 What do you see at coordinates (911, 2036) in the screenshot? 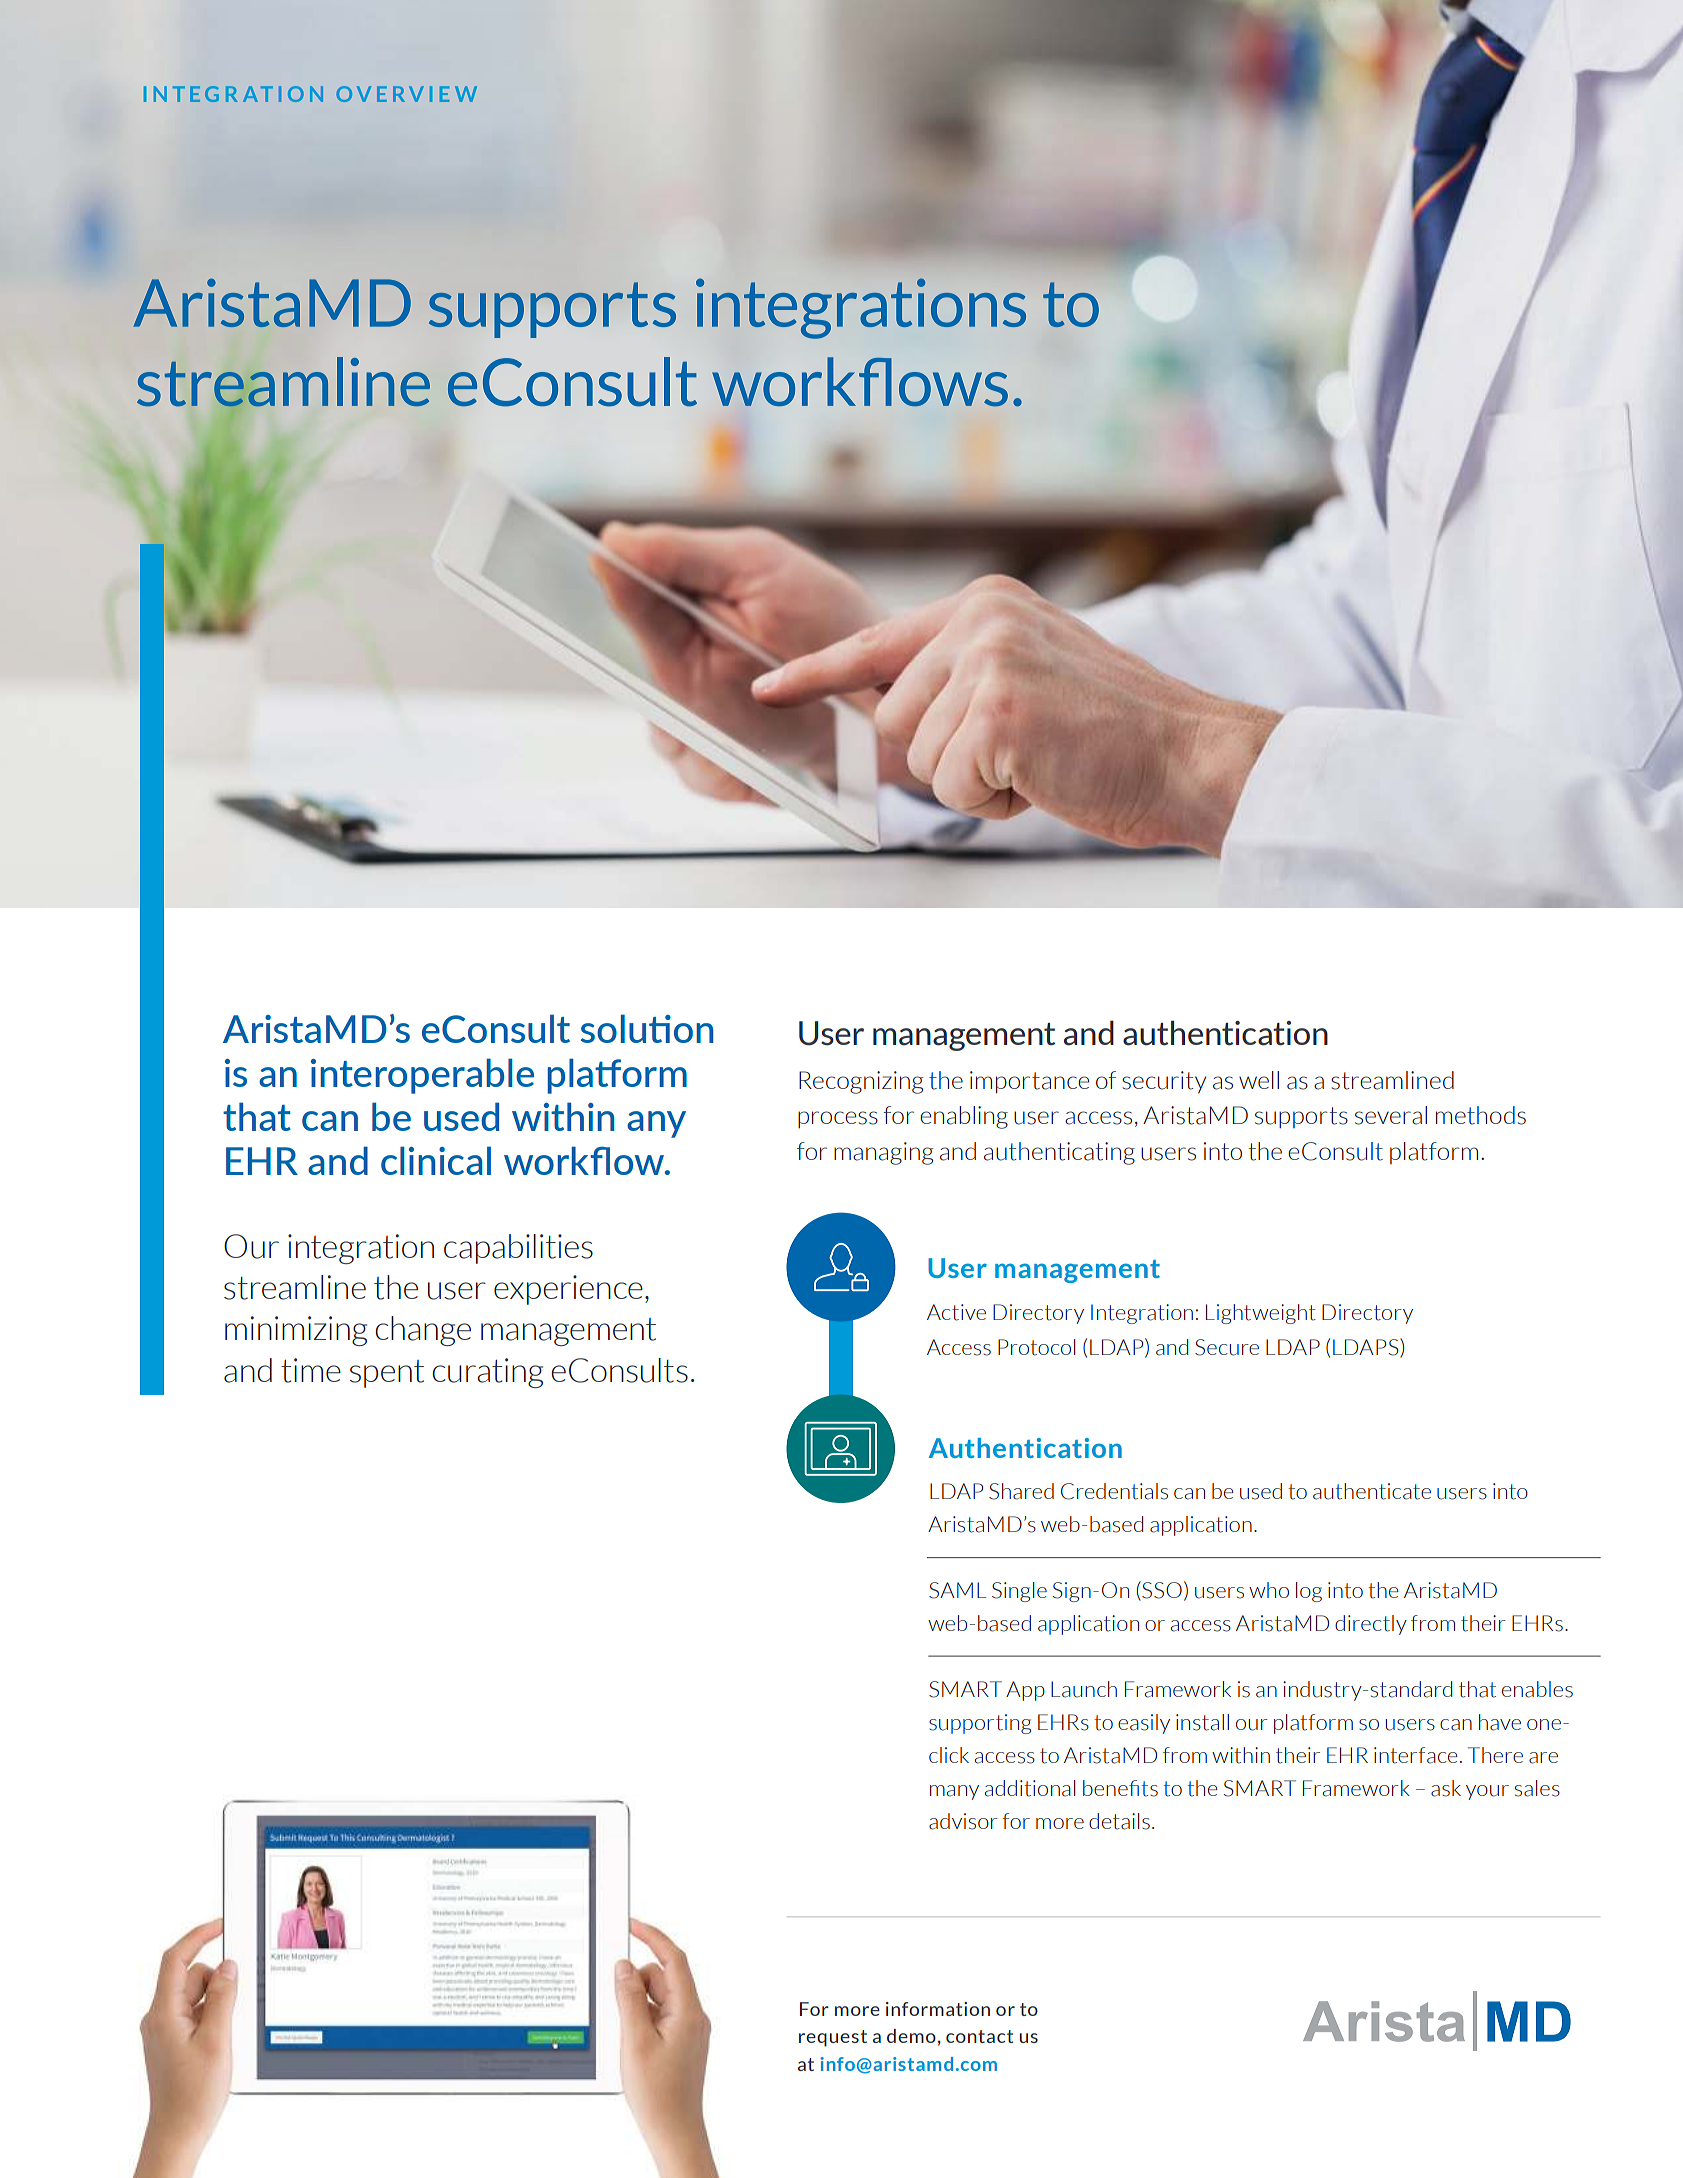
I see `demo` at bounding box center [911, 2036].
